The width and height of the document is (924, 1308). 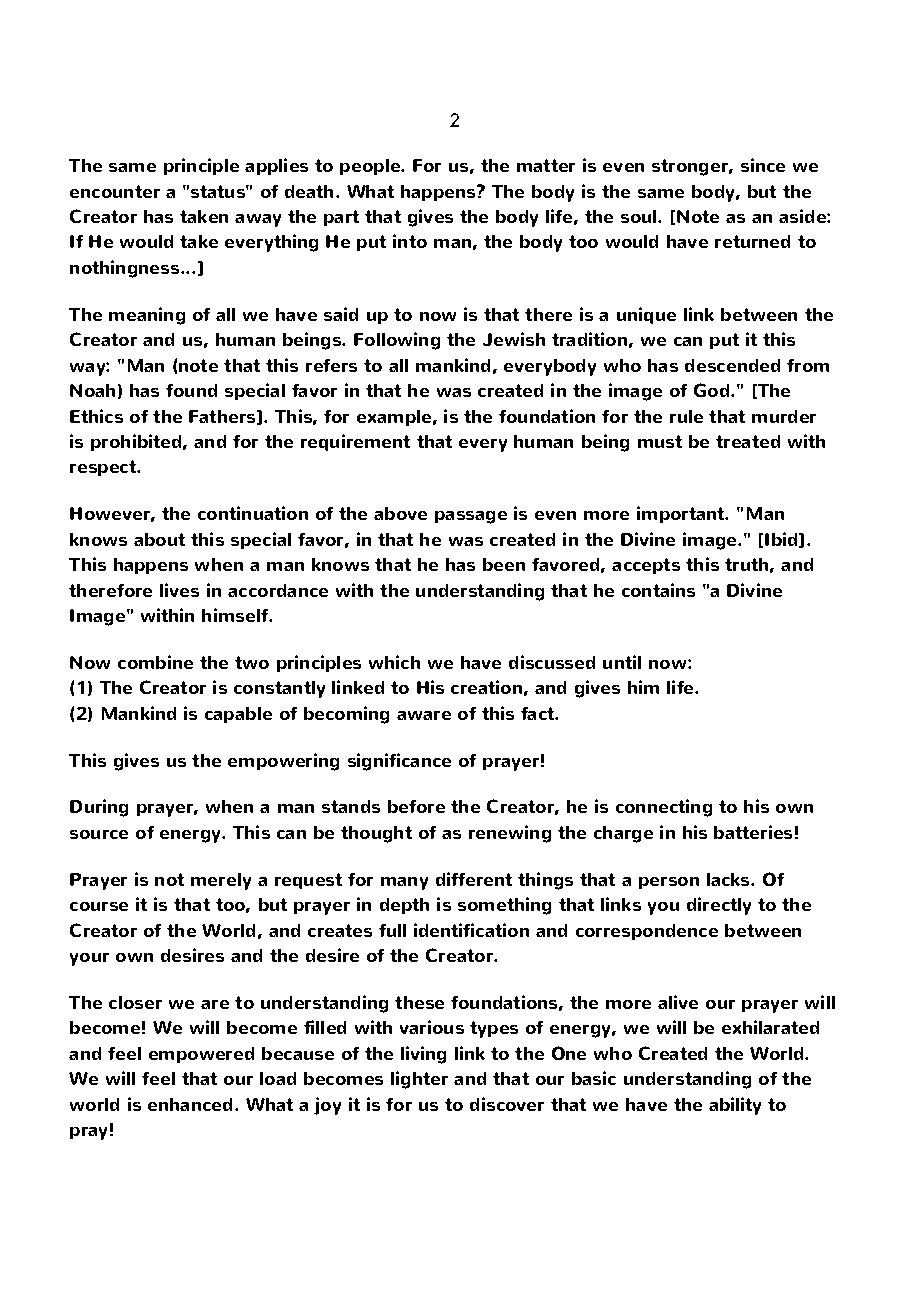 What do you see at coordinates (658, 590) in the document?
I see `contains` at bounding box center [658, 590].
